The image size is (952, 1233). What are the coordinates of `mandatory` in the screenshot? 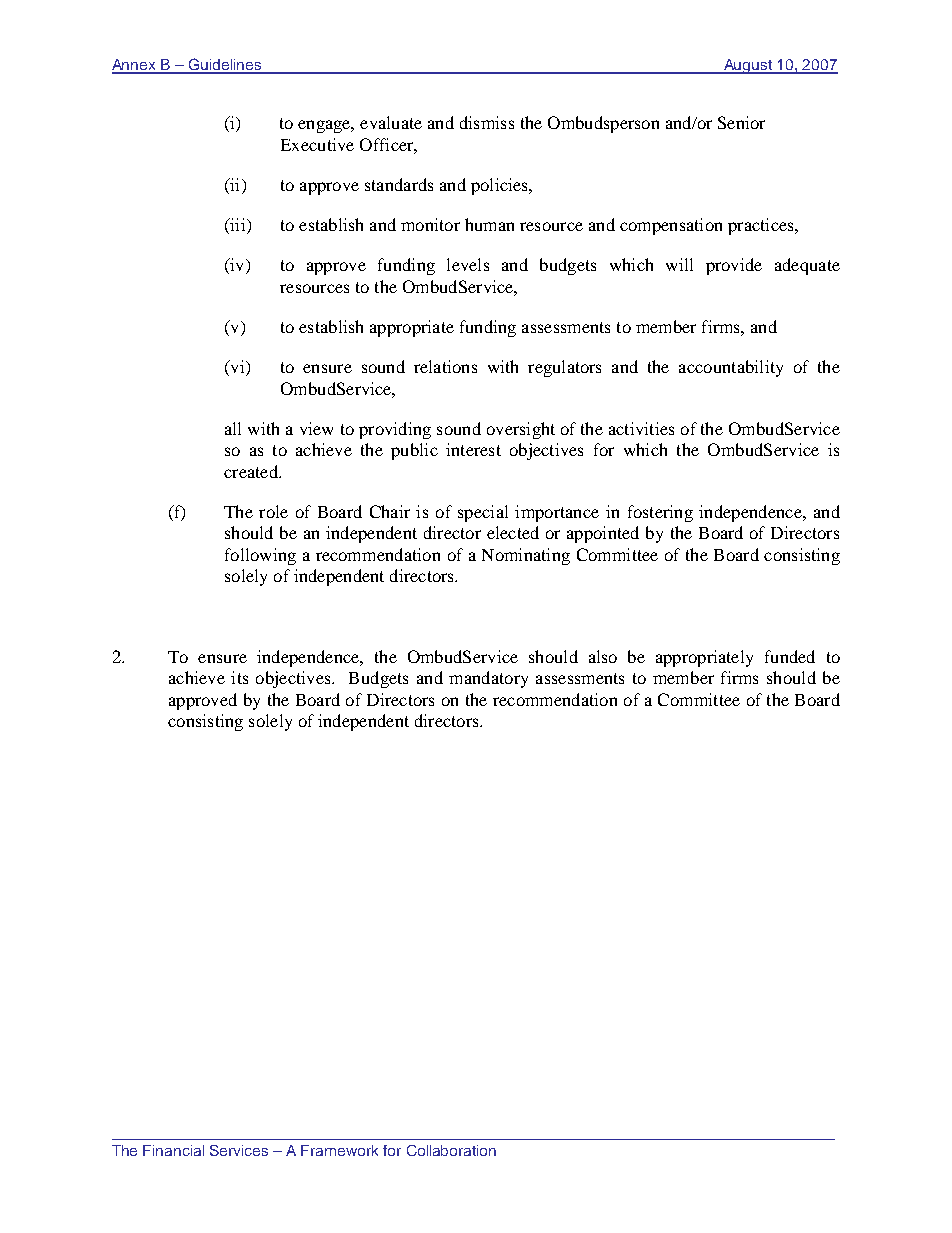 It's located at (488, 679).
